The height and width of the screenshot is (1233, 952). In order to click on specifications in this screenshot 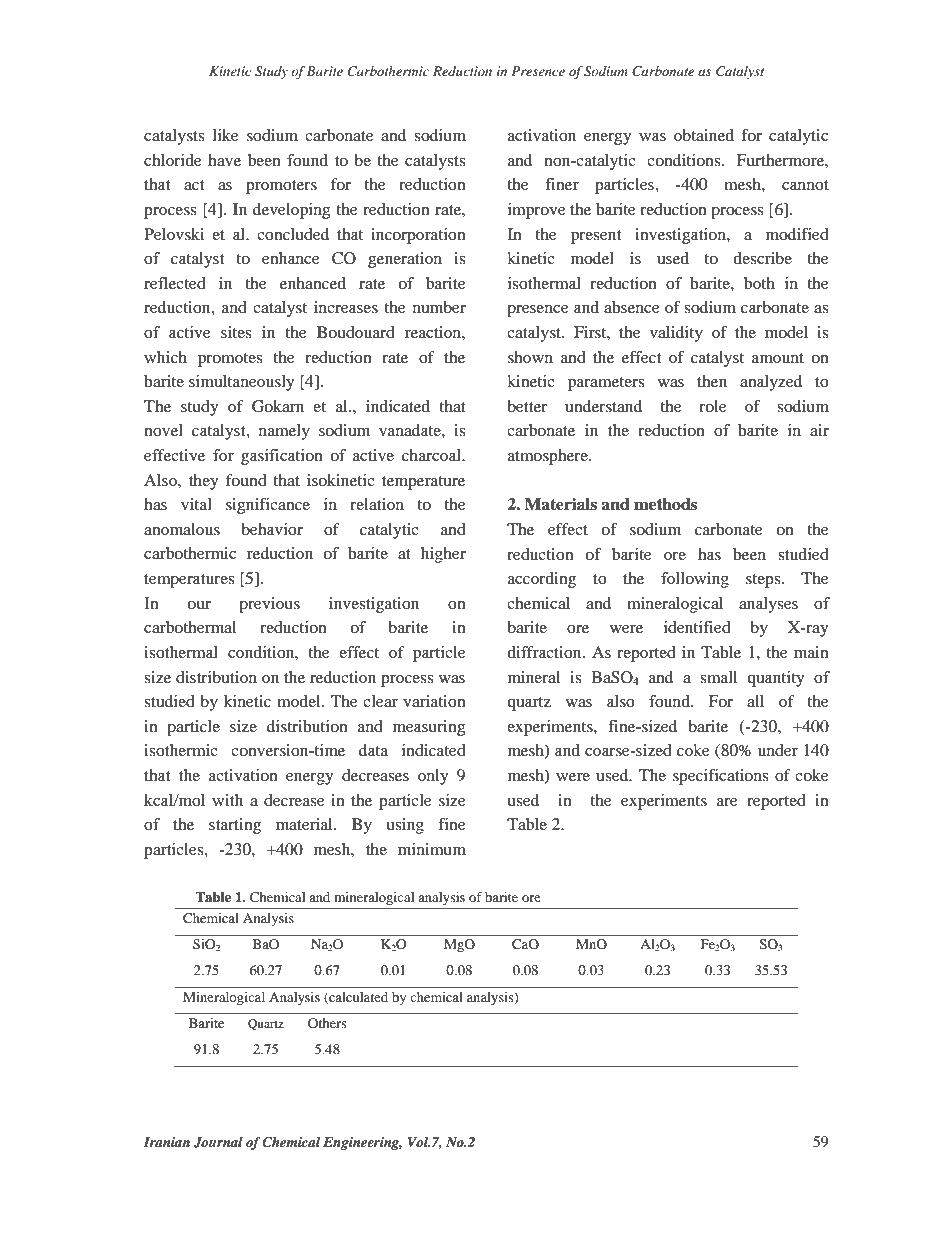, I will do `click(720, 777)`.
